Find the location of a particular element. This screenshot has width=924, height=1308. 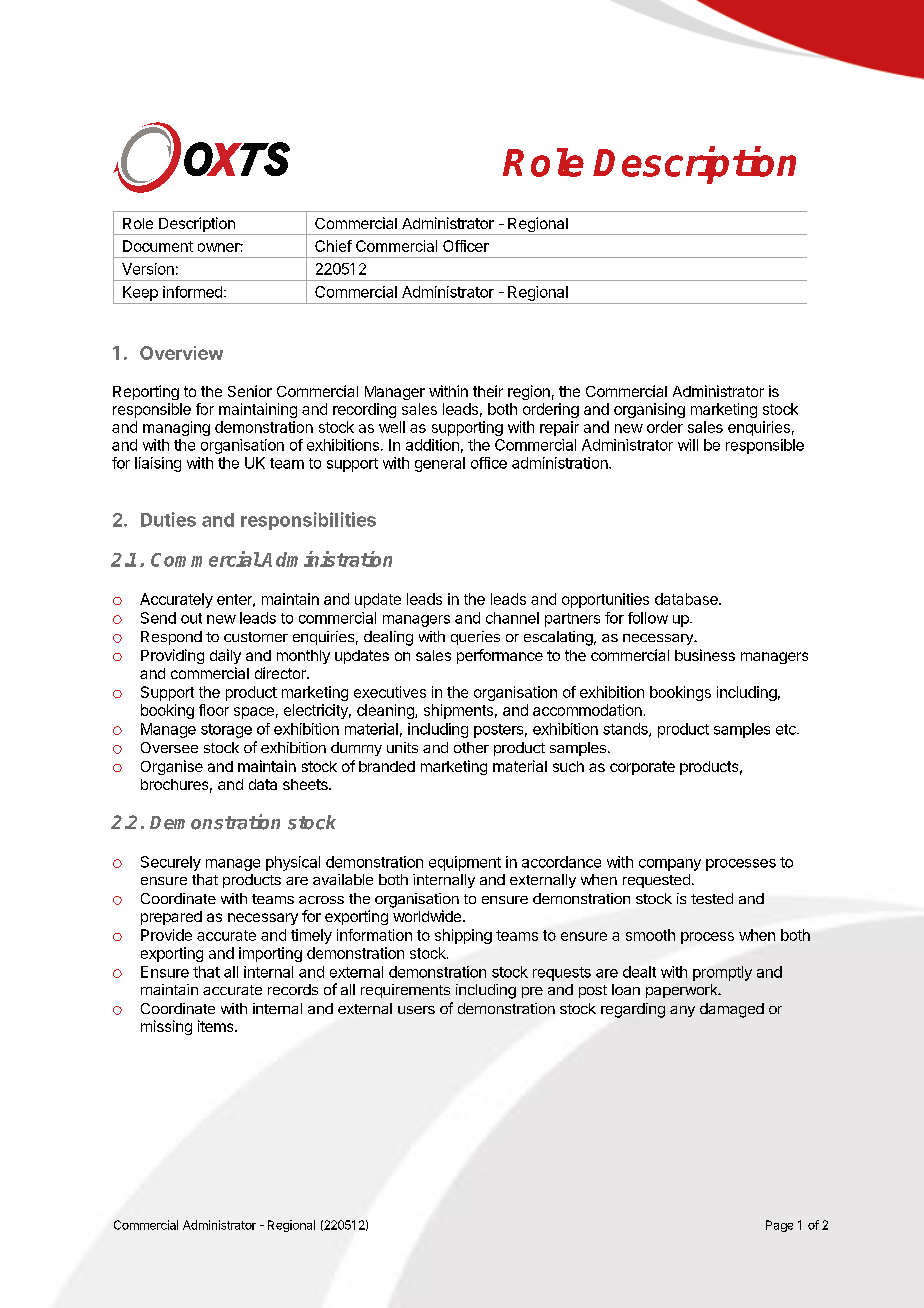

Chief is located at coordinates (333, 246).
